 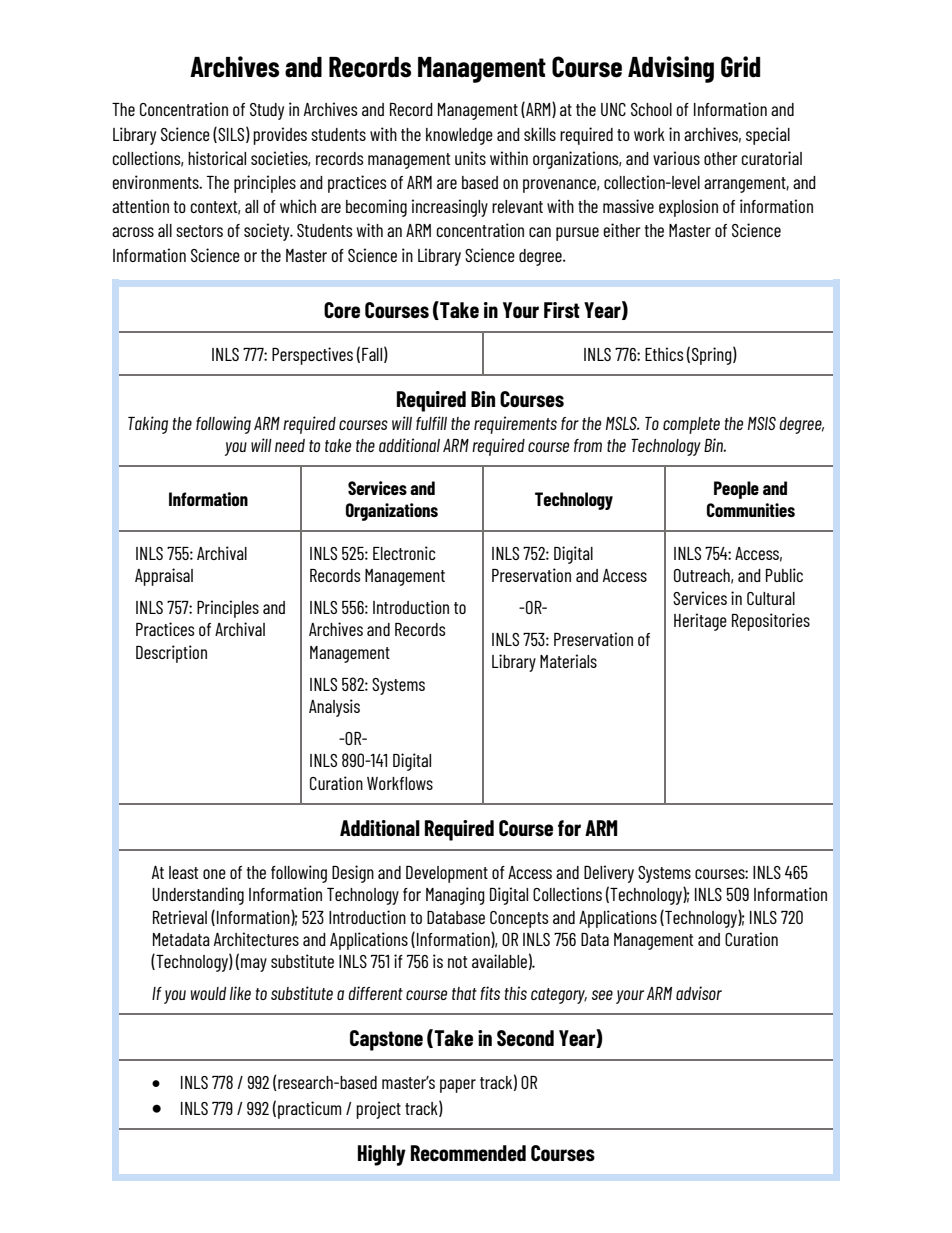 I want to click on fulfill, so click(x=431, y=423).
